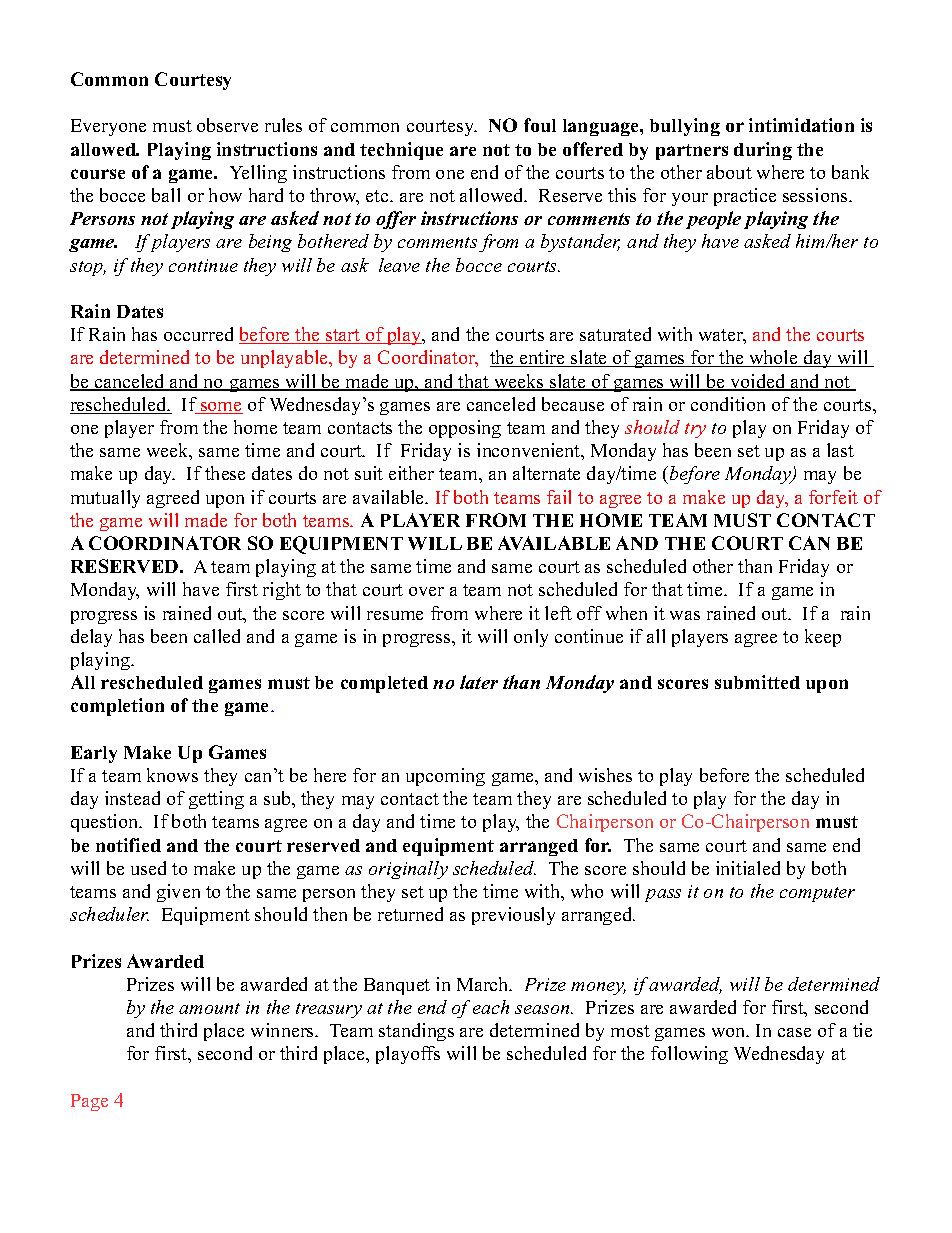  I want to click on last, so click(840, 450).
